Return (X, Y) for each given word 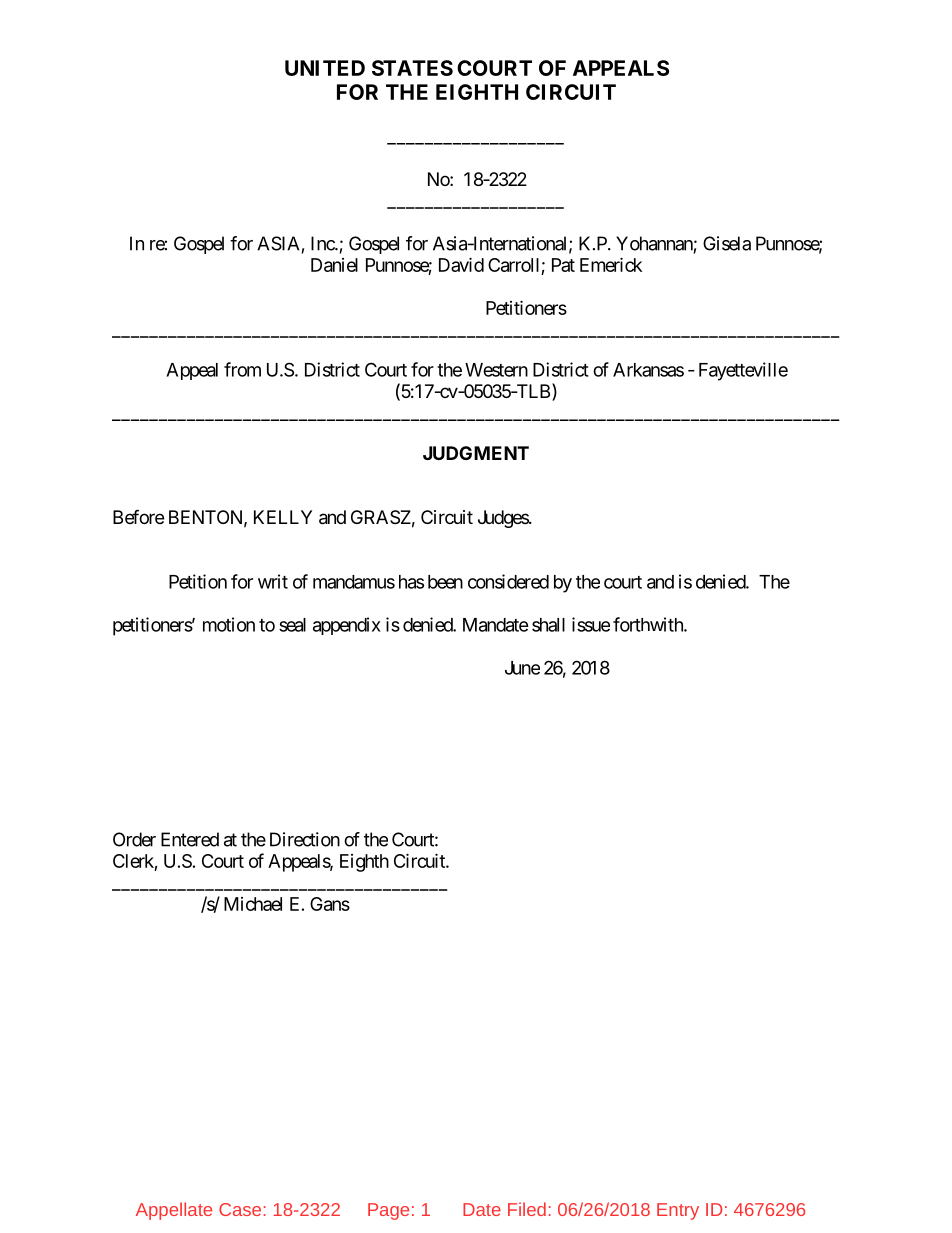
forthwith (649, 624)
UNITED (325, 68)
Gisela (727, 243)
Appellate (174, 1211)
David (461, 264)
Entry (678, 1211)
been (445, 582)
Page (388, 1211)
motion (229, 624)
